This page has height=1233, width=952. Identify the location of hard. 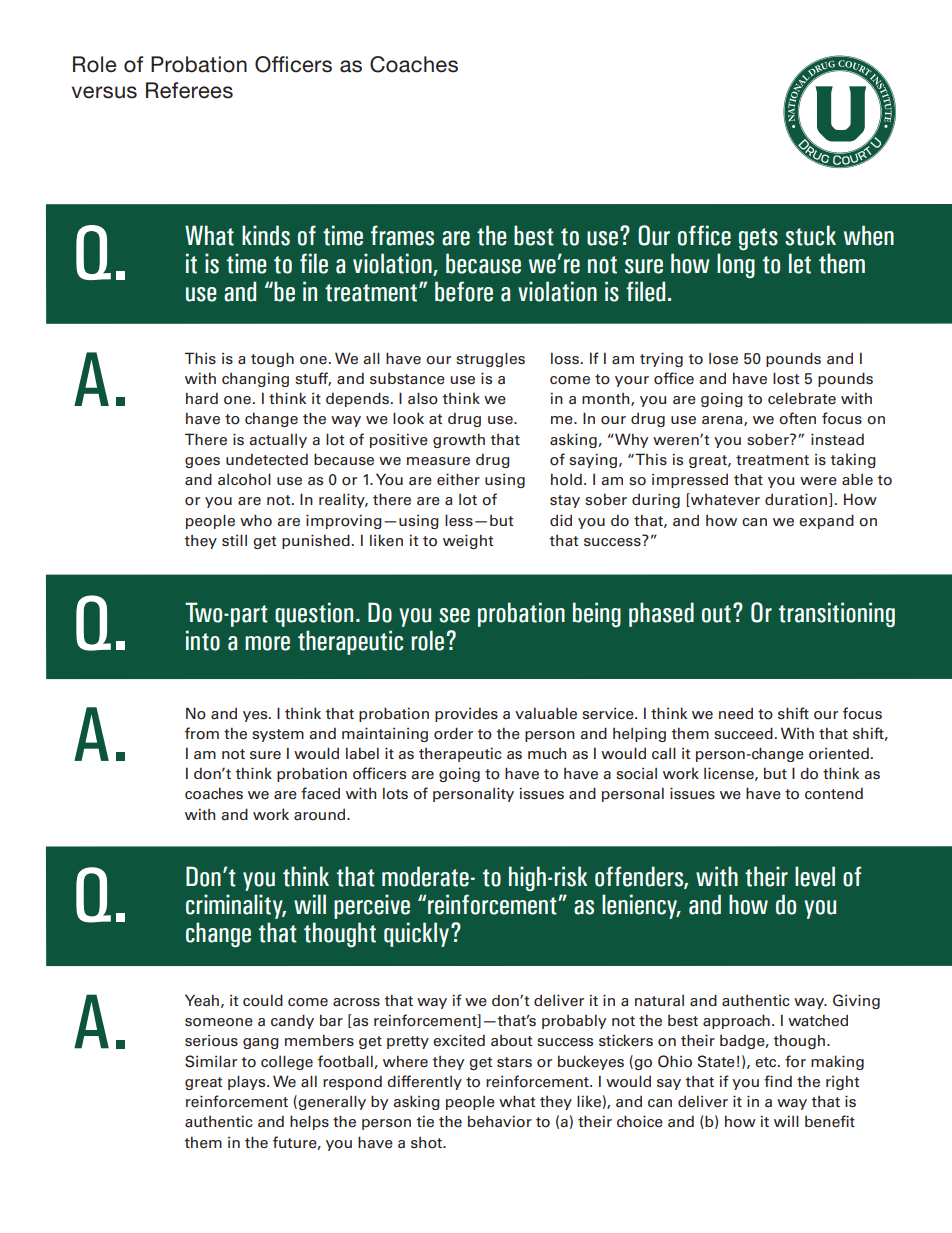
(202, 398).
